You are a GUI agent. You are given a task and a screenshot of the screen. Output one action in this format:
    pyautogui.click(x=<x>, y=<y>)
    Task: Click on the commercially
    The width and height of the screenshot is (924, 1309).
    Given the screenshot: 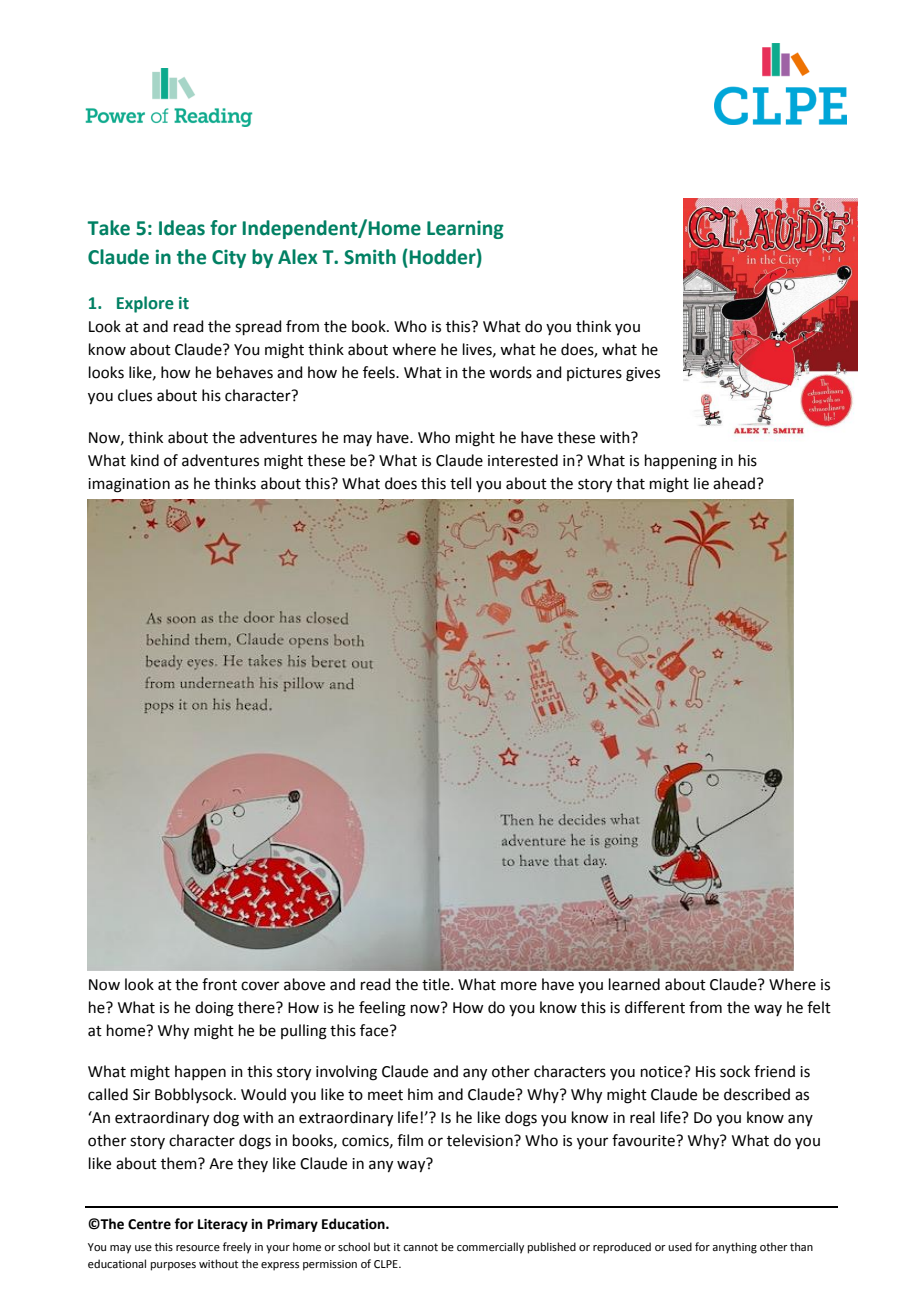 What is the action you would take?
    pyautogui.click(x=490, y=1248)
